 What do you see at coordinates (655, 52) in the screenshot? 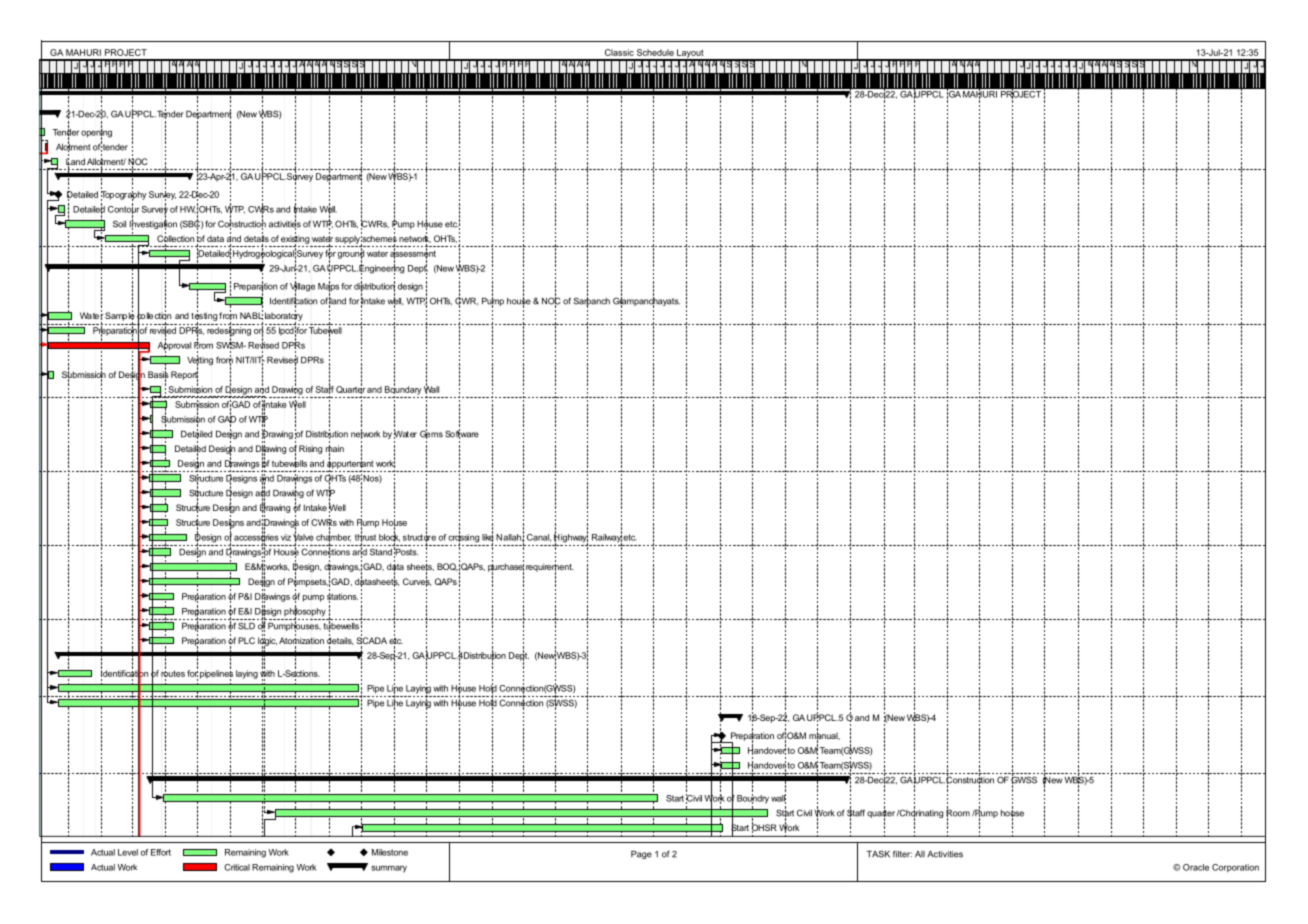
I see `Schedule` at bounding box center [655, 52].
